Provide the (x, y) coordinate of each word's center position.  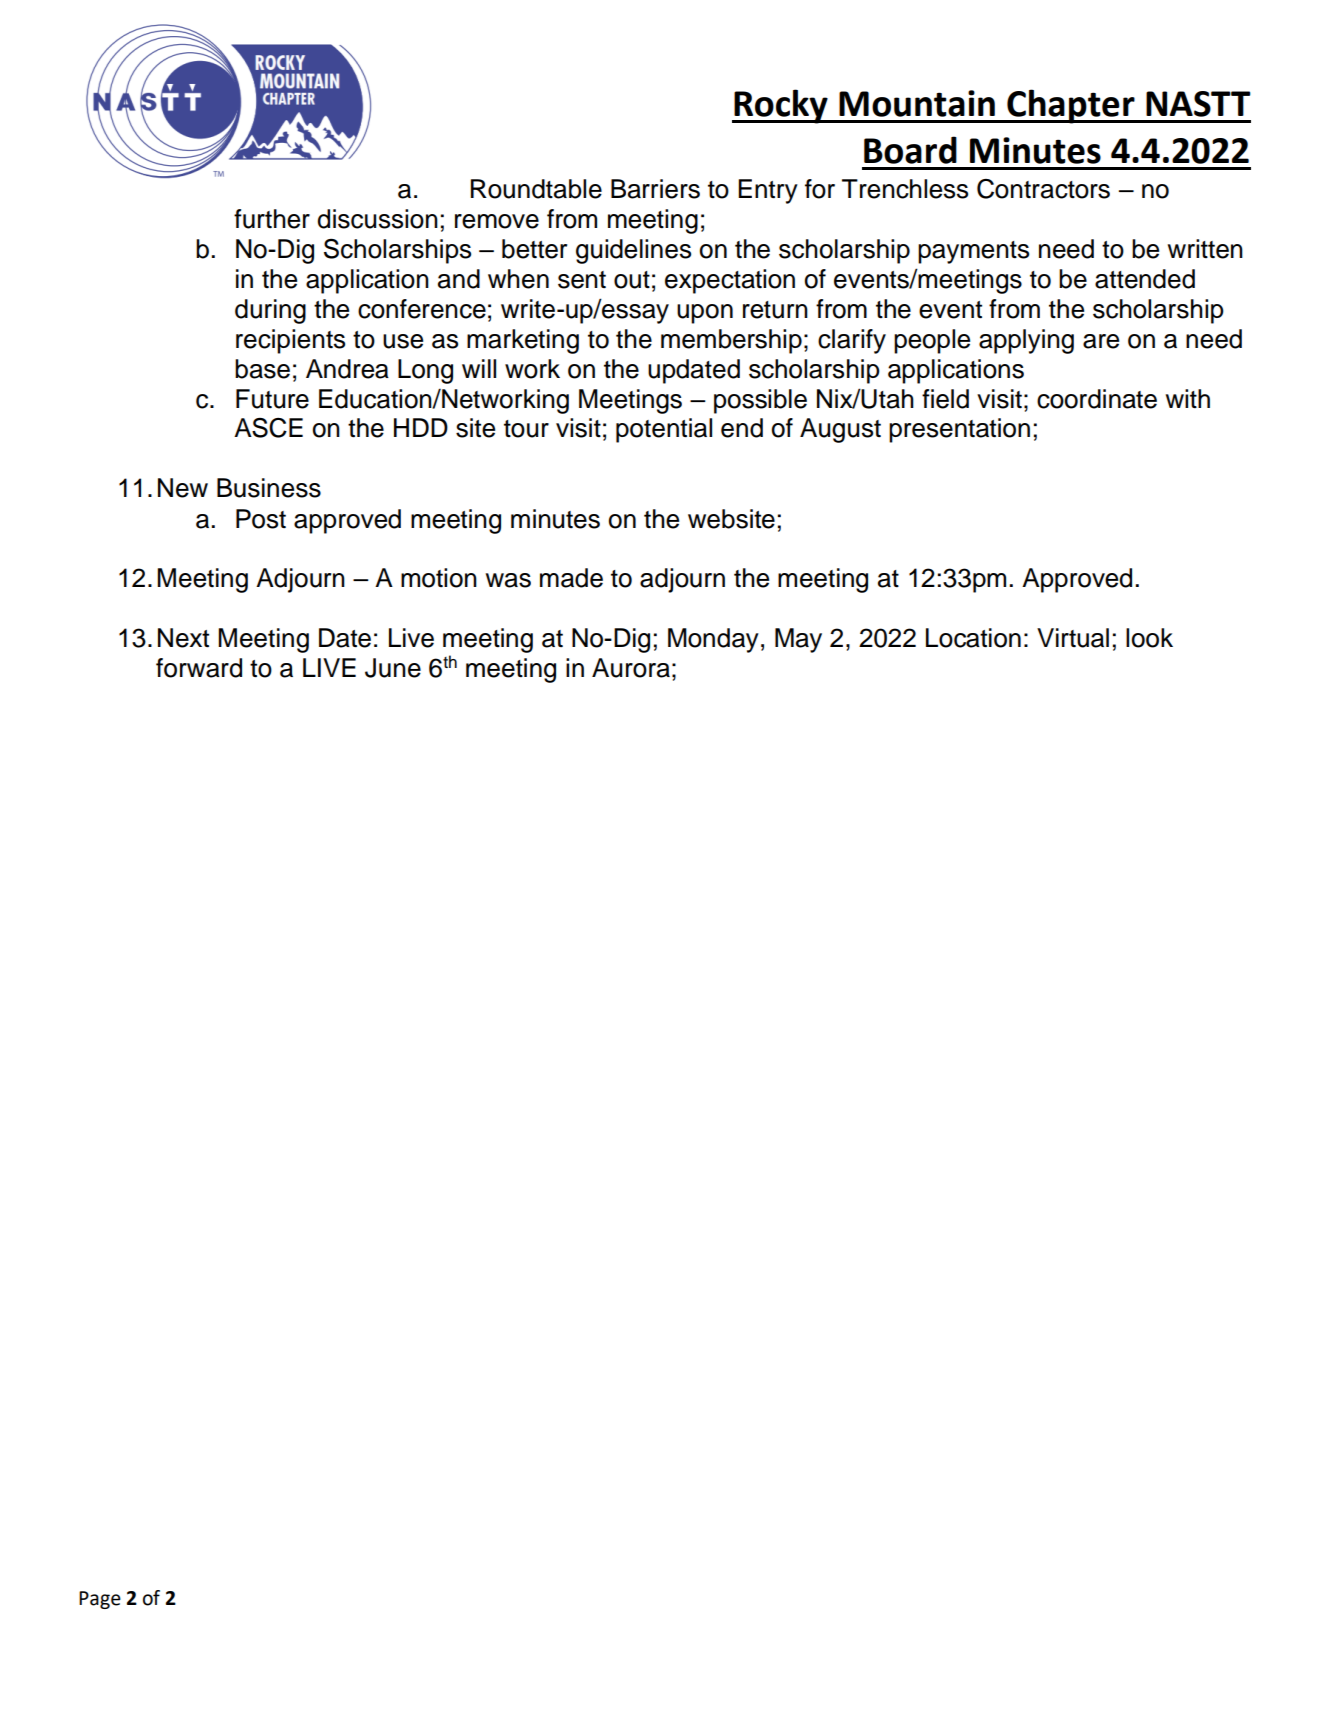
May (798, 640)
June (393, 668)
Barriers (655, 189)
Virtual (1073, 638)
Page (100, 1600)
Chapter (1071, 106)
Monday (713, 640)
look (1149, 638)
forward (199, 668)
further (272, 219)
